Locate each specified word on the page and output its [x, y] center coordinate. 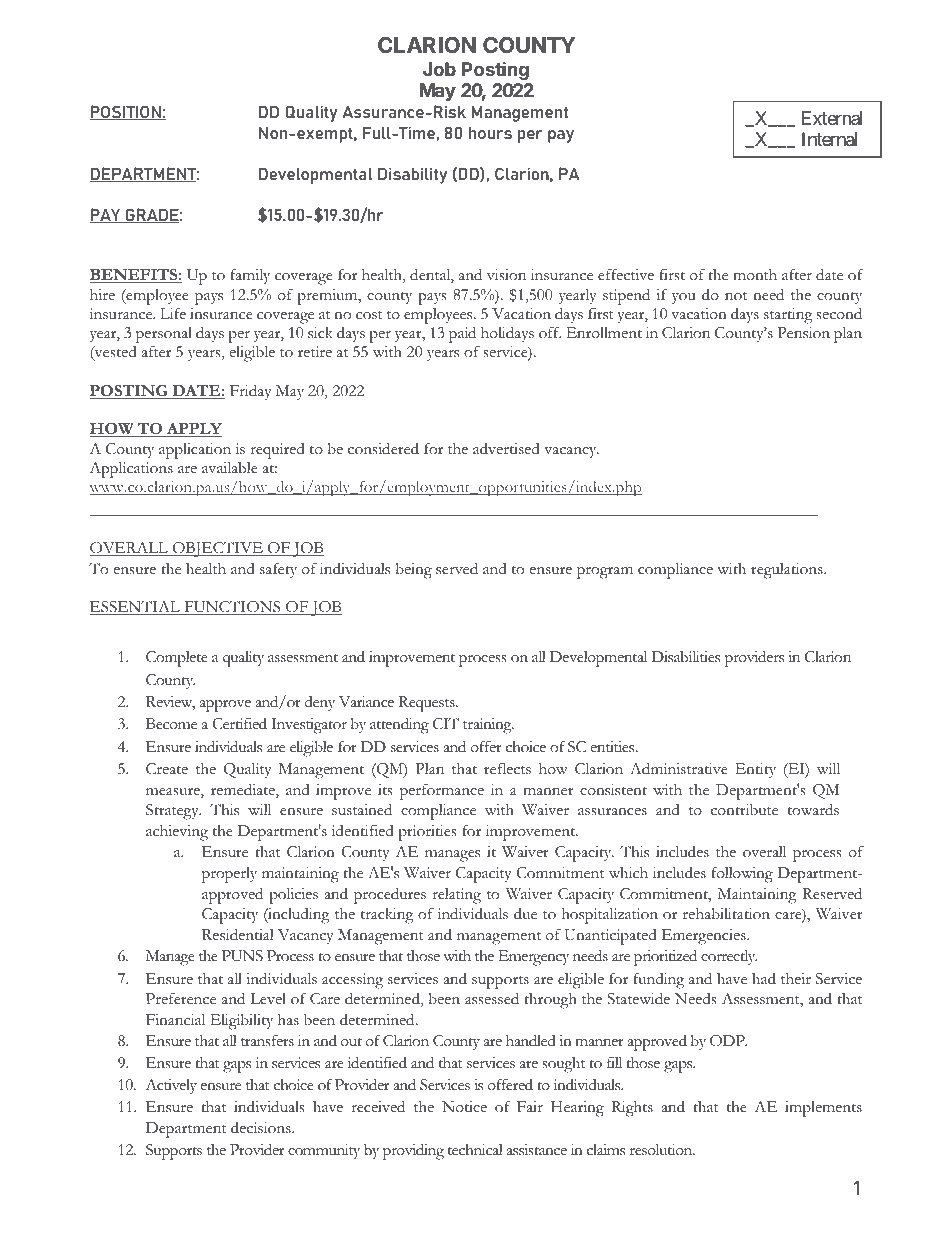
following [742, 875]
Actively [171, 1086]
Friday [251, 392]
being [413, 570]
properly [229, 875]
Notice [464, 1107]
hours [490, 133]
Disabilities [685, 657]
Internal [829, 139]
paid [464, 336]
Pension [803, 333]
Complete [177, 659]
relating [456, 896]
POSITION [126, 112]
